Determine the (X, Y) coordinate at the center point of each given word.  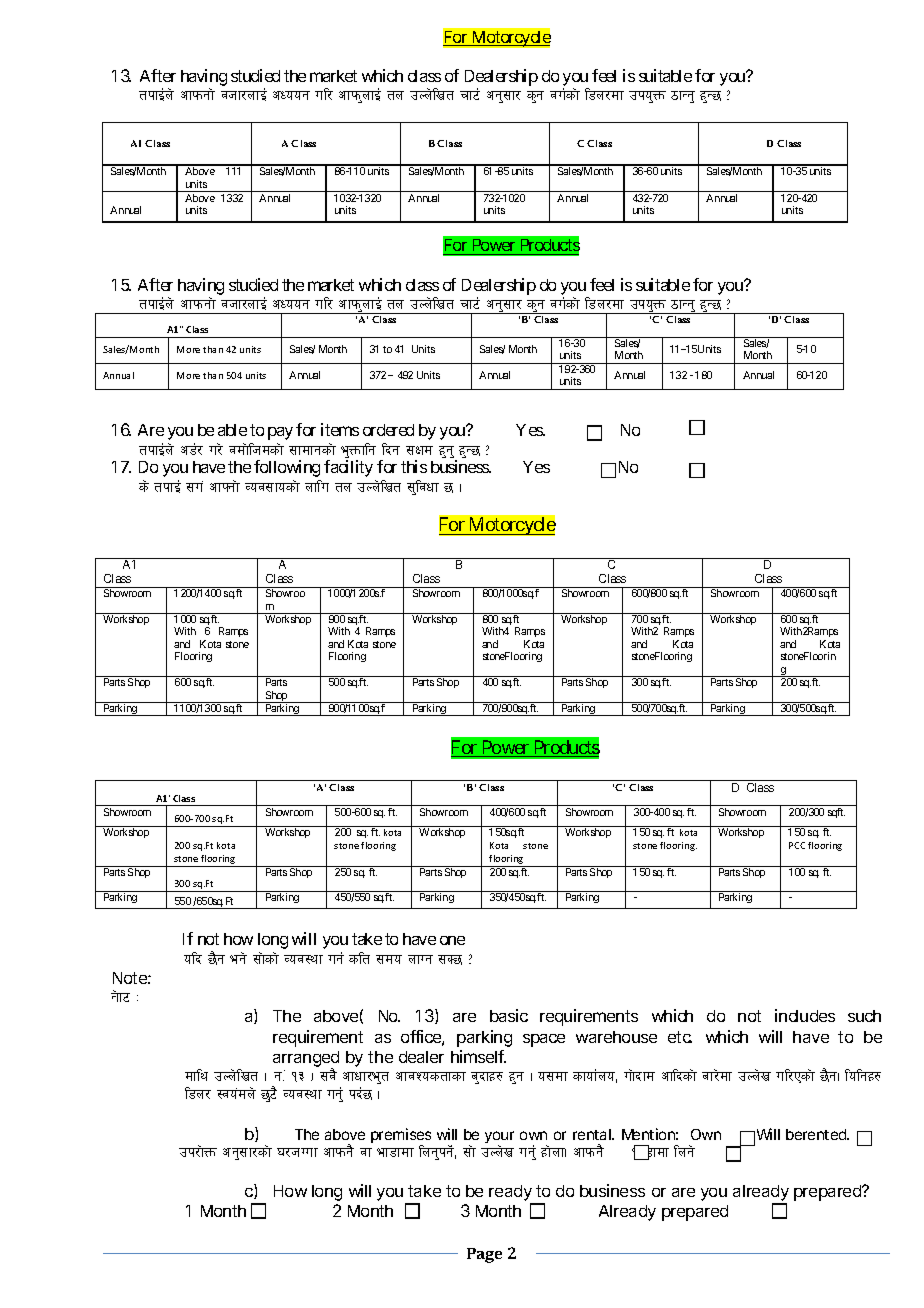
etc (680, 1037)
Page (484, 1255)
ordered (388, 430)
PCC (797, 845)
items (340, 429)
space (544, 1040)
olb (193, 958)
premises (401, 1137)
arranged (306, 1060)
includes (805, 1015)
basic (509, 1015)
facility (348, 468)
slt (359, 958)
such (864, 1016)
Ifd (423, 450)
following (287, 468)
